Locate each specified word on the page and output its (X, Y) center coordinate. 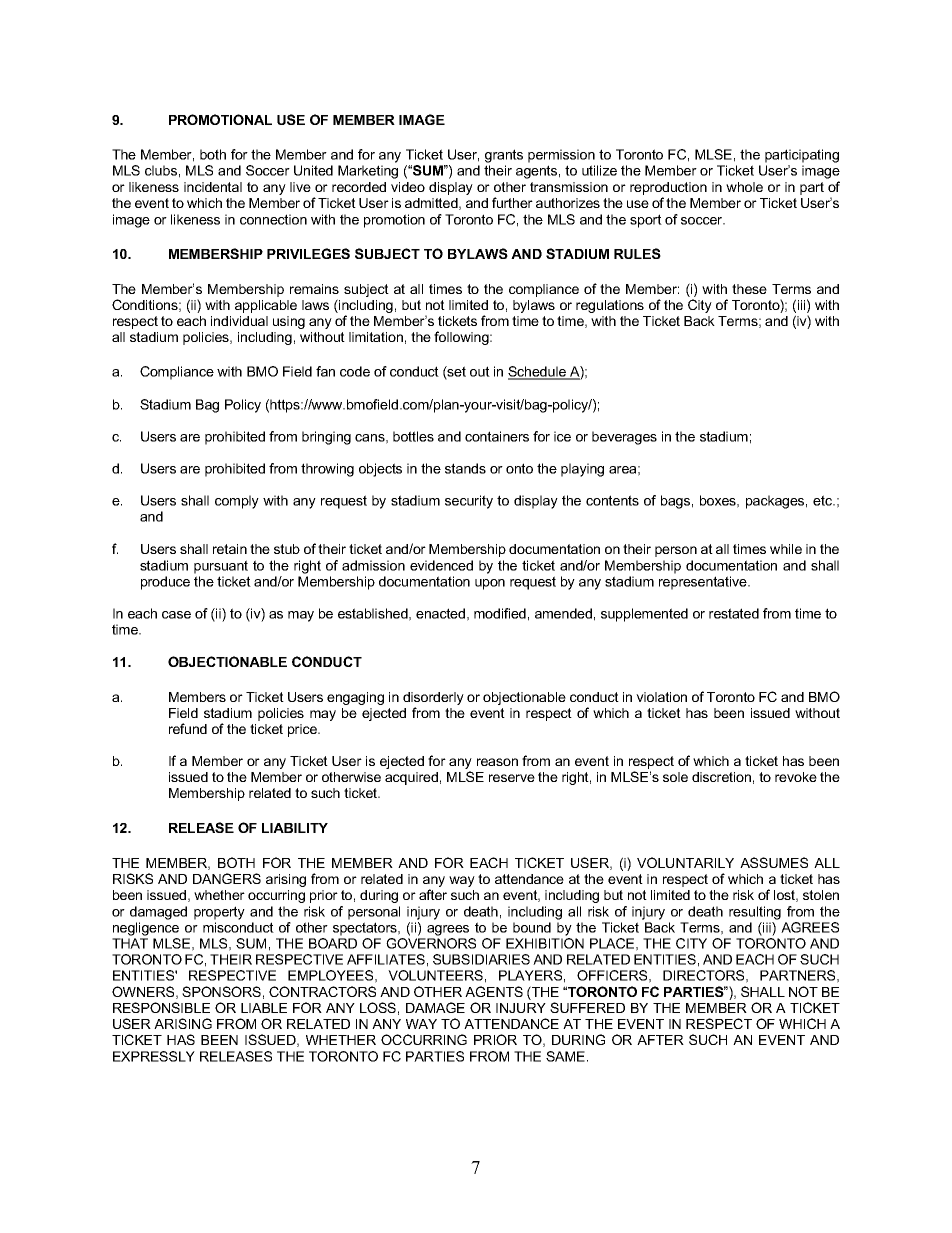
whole (744, 187)
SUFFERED (587, 1007)
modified (500, 613)
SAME (567, 1056)
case (176, 615)
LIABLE (264, 1008)
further (512, 202)
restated (734, 613)
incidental (213, 187)
